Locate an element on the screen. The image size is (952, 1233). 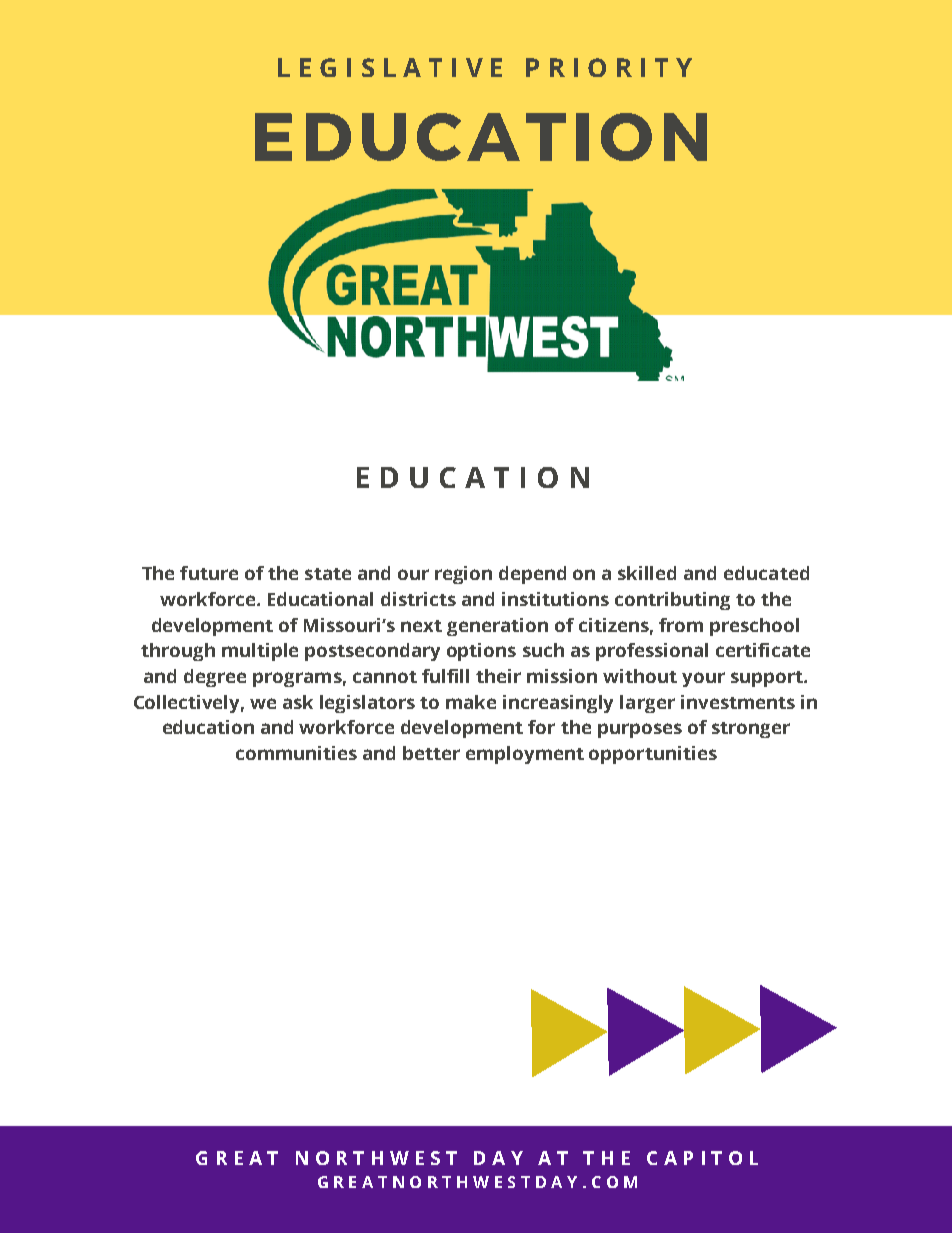
generation is located at coordinates (497, 627).
